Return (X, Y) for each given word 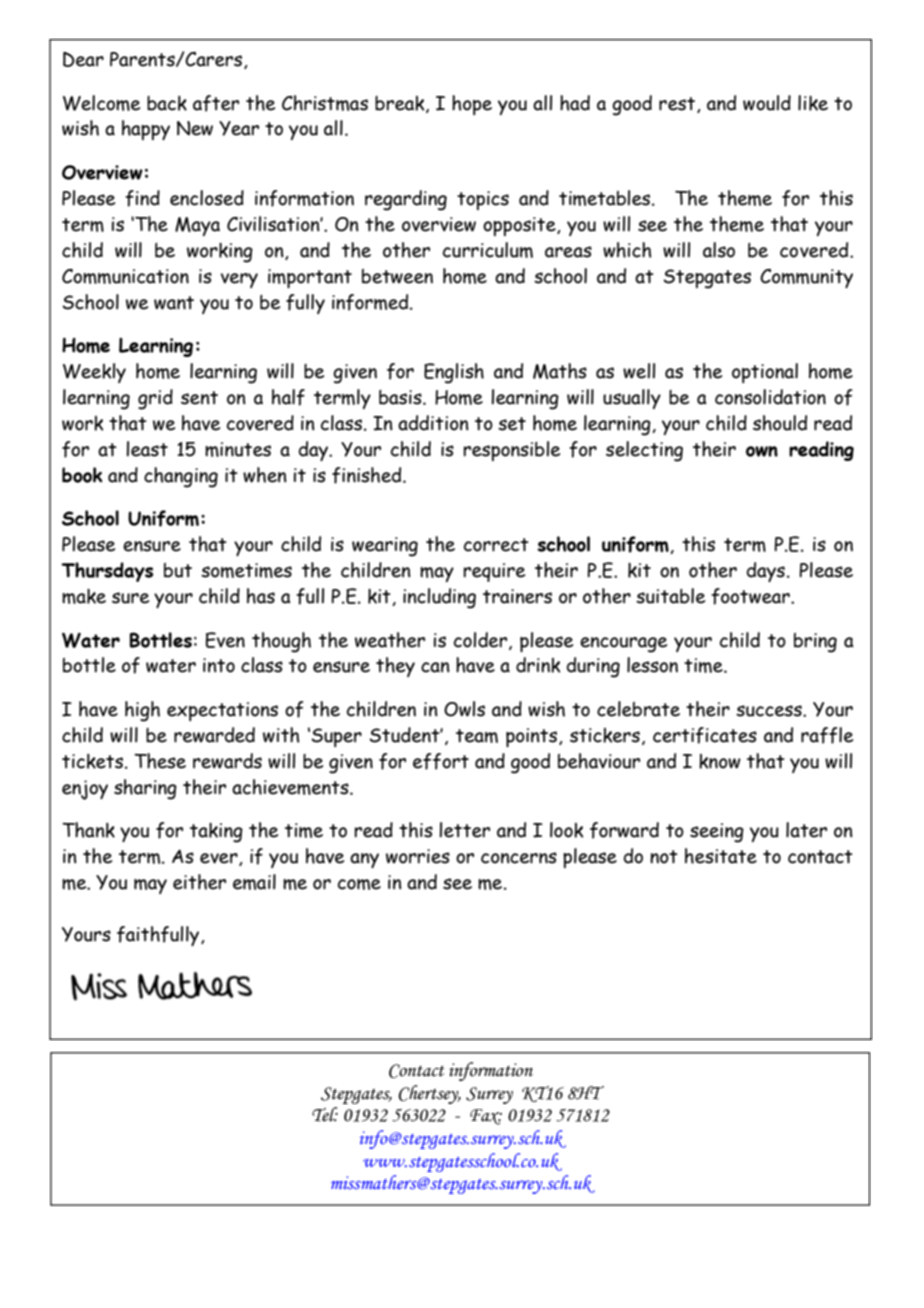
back (167, 103)
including (439, 598)
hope (472, 105)
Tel (325, 1114)
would (767, 103)
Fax (486, 1117)
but (178, 570)
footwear (751, 596)
